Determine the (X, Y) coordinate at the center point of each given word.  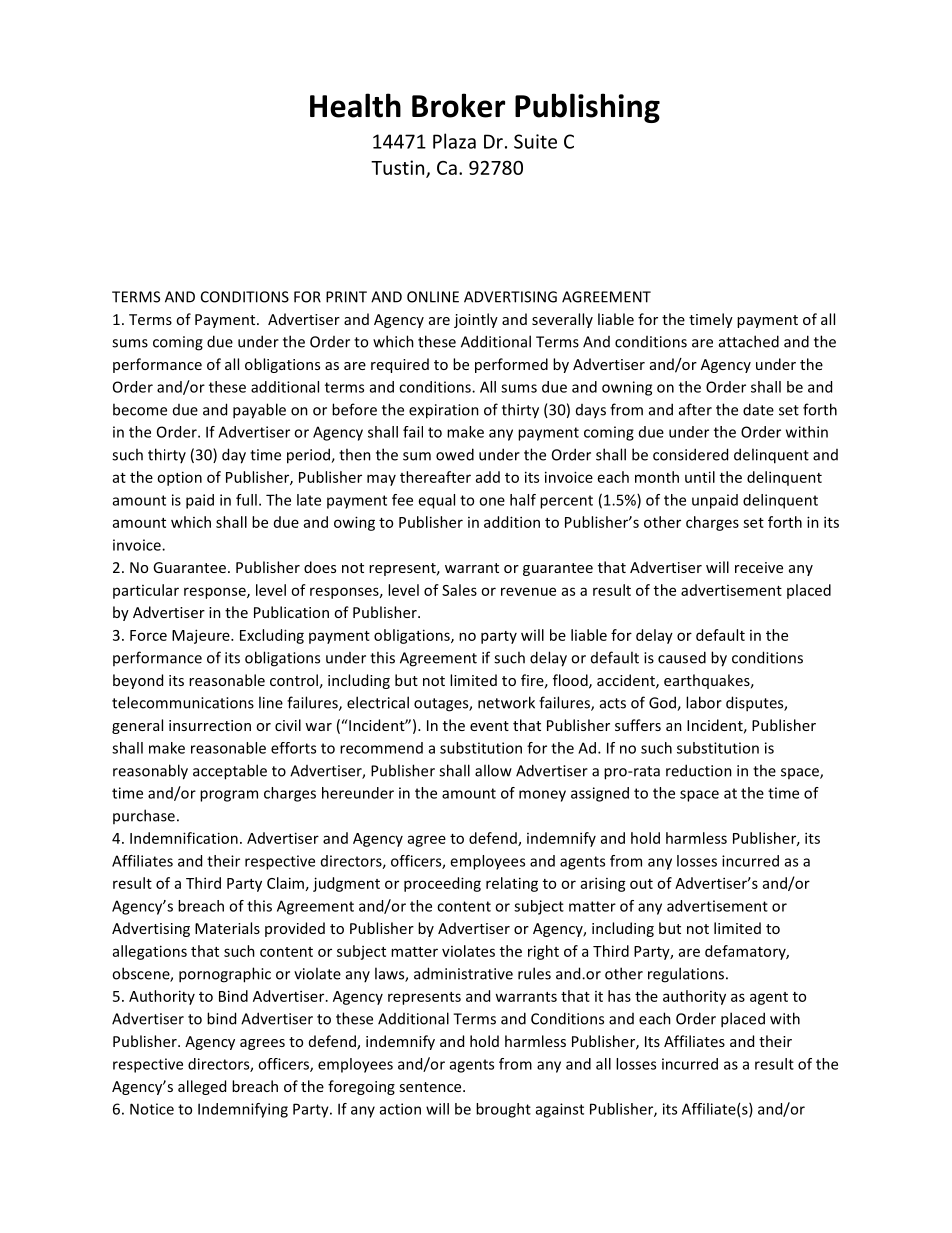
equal (436, 501)
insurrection (210, 725)
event (489, 726)
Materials (227, 928)
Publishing (587, 108)
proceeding (442, 884)
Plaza (454, 141)
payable (259, 411)
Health (355, 105)
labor (704, 702)
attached (749, 341)
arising (603, 884)
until (700, 477)
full (246, 500)
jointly (476, 320)
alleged (202, 1087)
